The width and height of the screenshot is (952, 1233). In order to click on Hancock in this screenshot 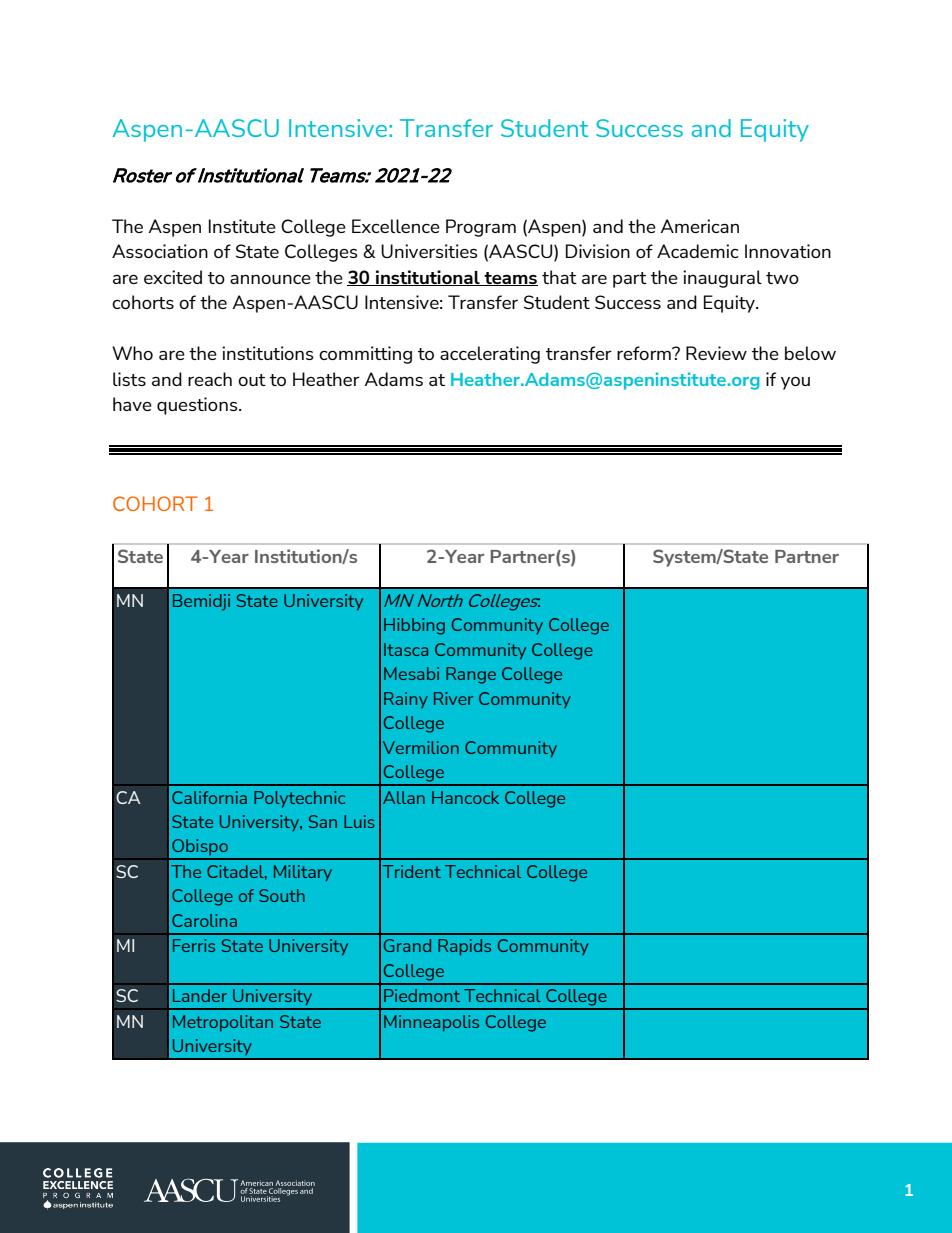, I will do `click(465, 797)`.
